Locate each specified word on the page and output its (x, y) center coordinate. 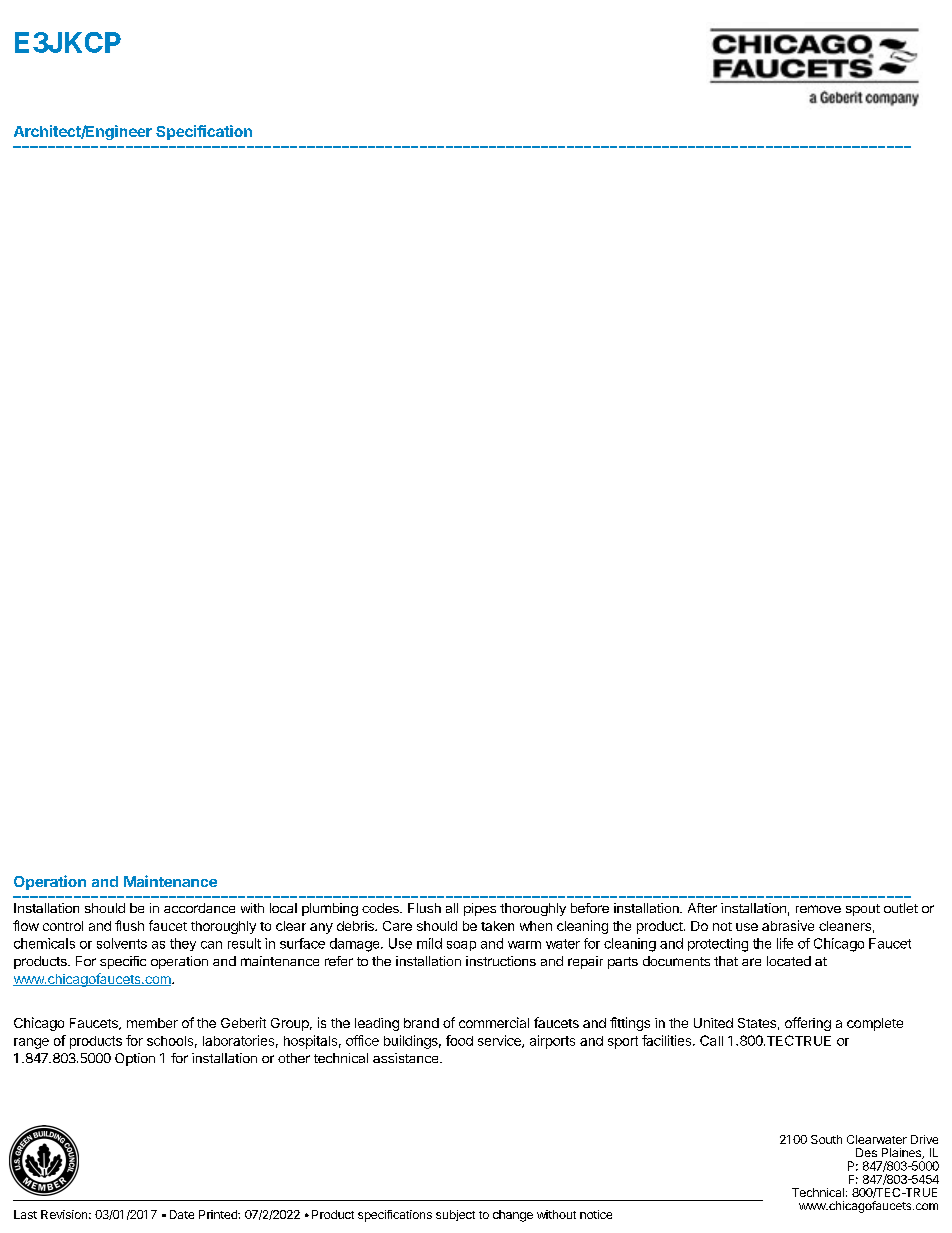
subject (455, 1215)
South (826, 1139)
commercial (494, 1022)
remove (818, 909)
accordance (199, 908)
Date (182, 1214)
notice (596, 1214)
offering (808, 1024)
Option (135, 1059)
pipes (480, 909)
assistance (407, 1058)
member (152, 1023)
